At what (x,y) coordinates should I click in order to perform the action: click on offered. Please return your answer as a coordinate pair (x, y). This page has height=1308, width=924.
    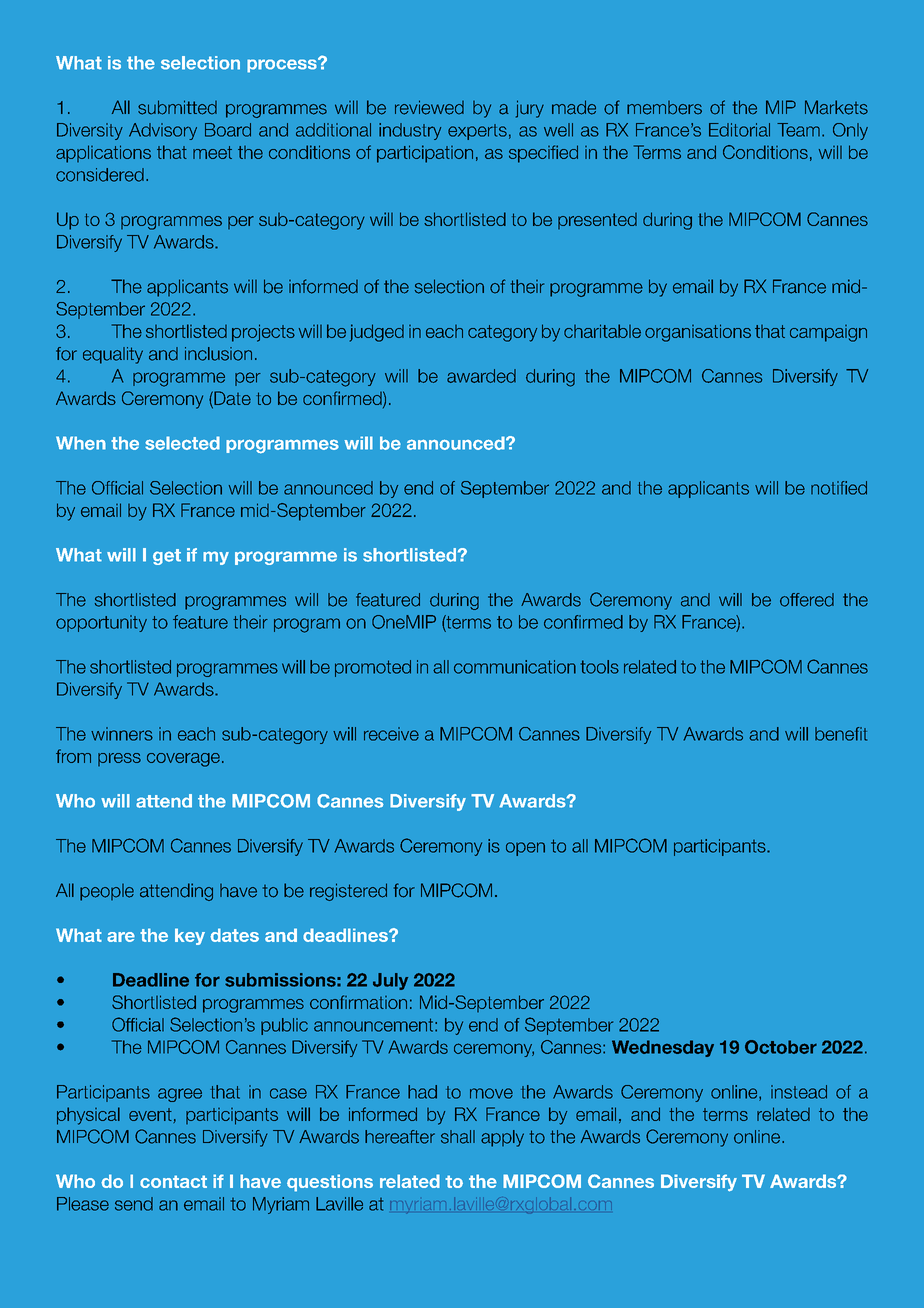
    Looking at the image, I should click on (807, 600).
